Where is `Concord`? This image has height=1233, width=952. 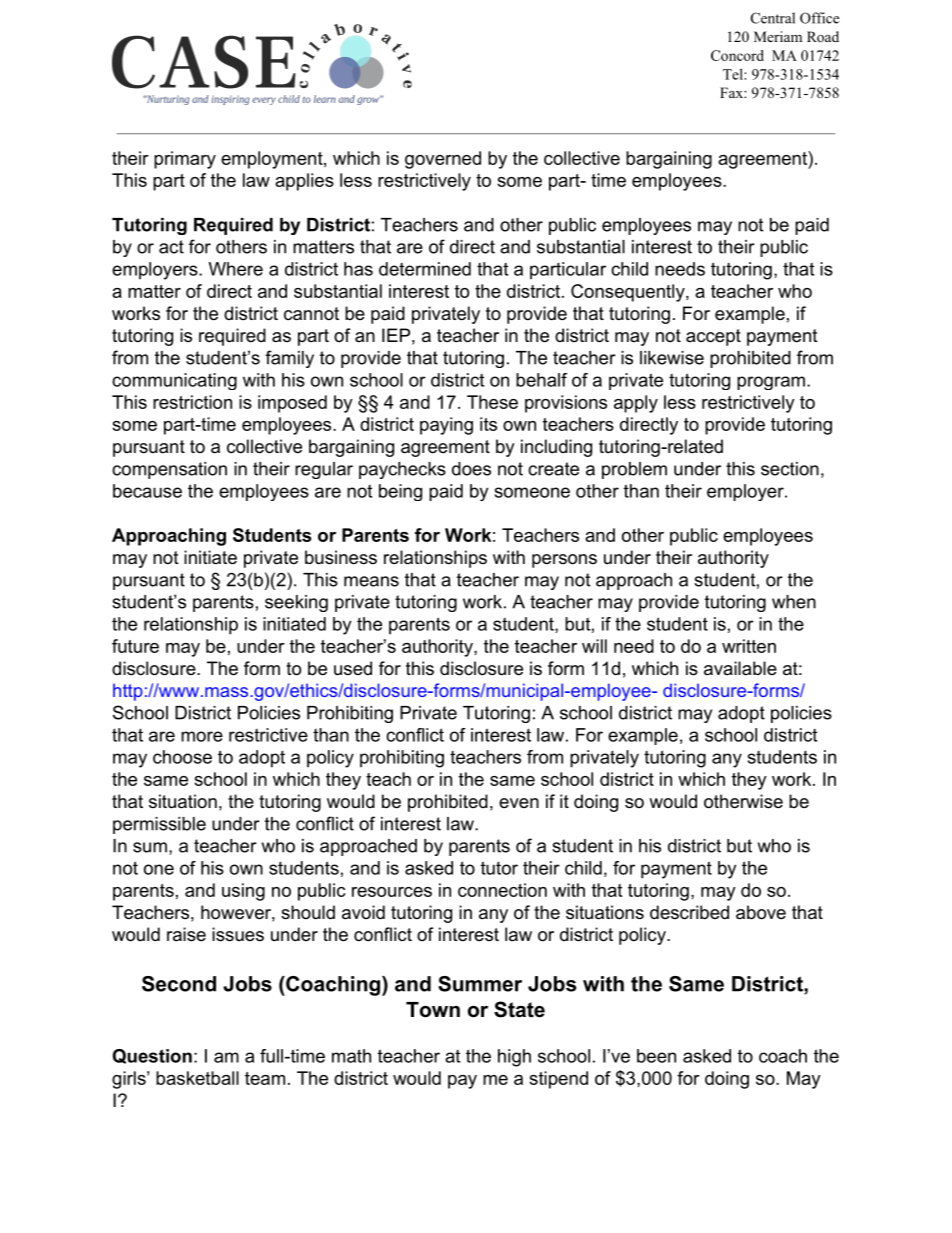
Concord is located at coordinates (737, 55).
